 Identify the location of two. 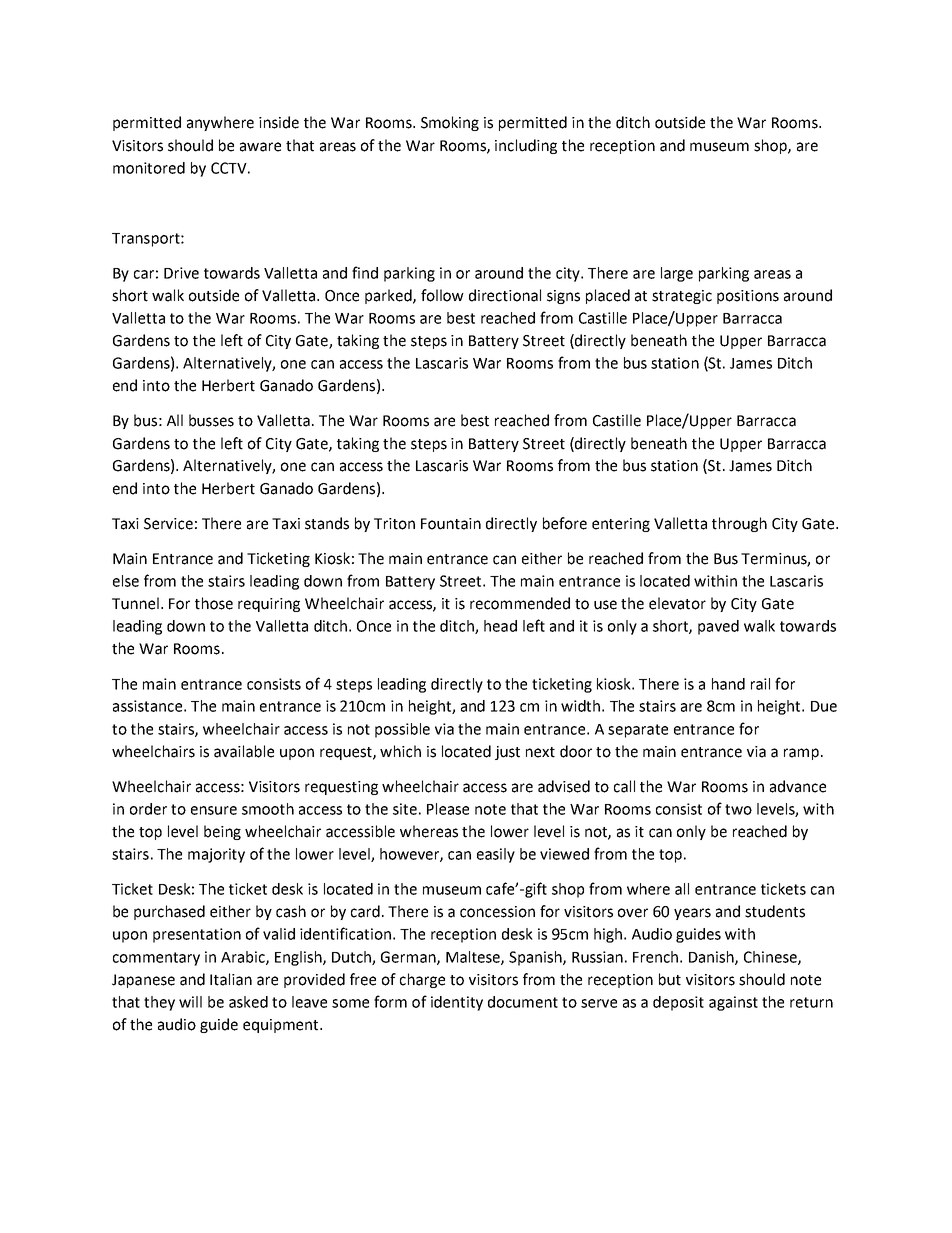
(738, 809).
